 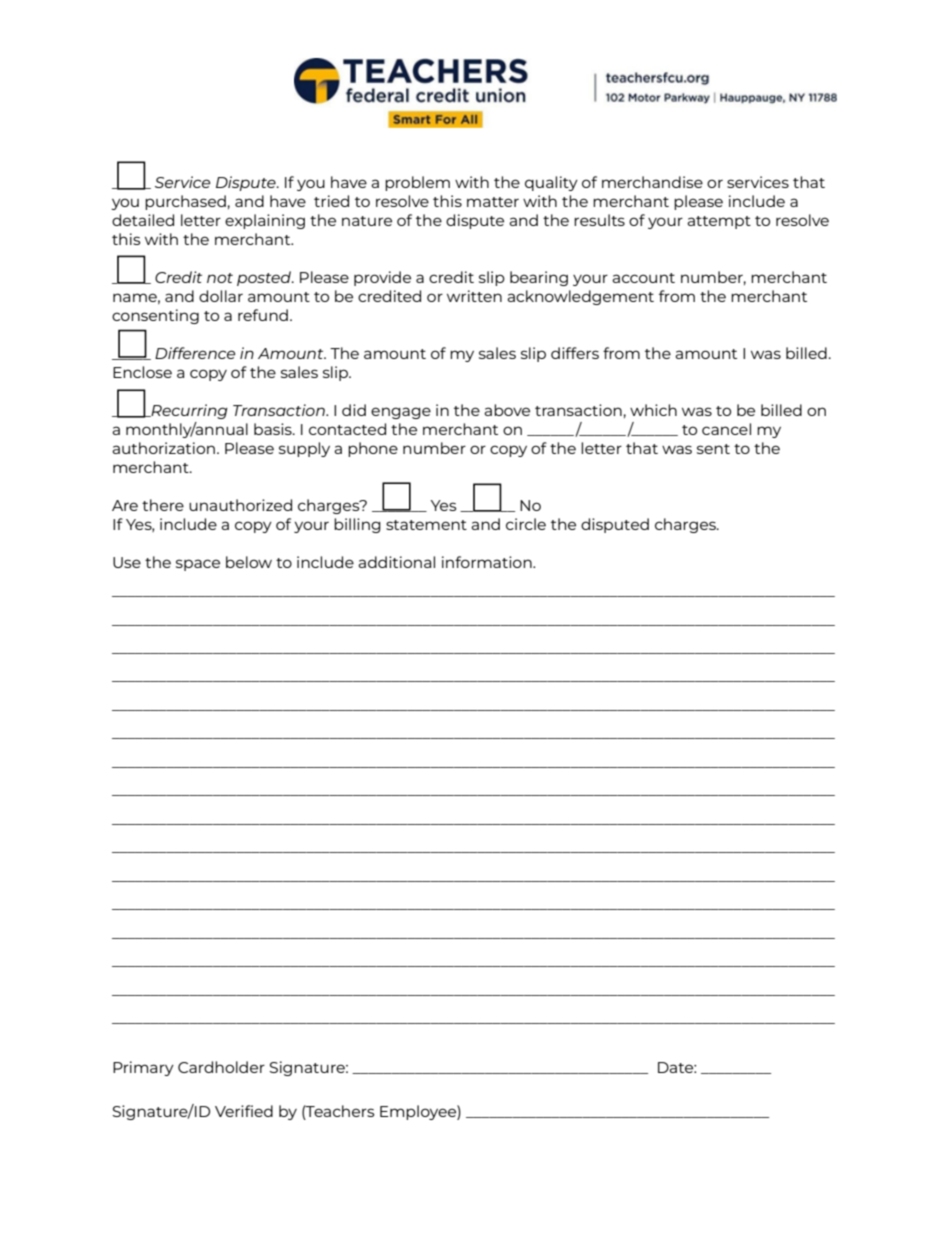 I want to click on problem, so click(x=417, y=183).
